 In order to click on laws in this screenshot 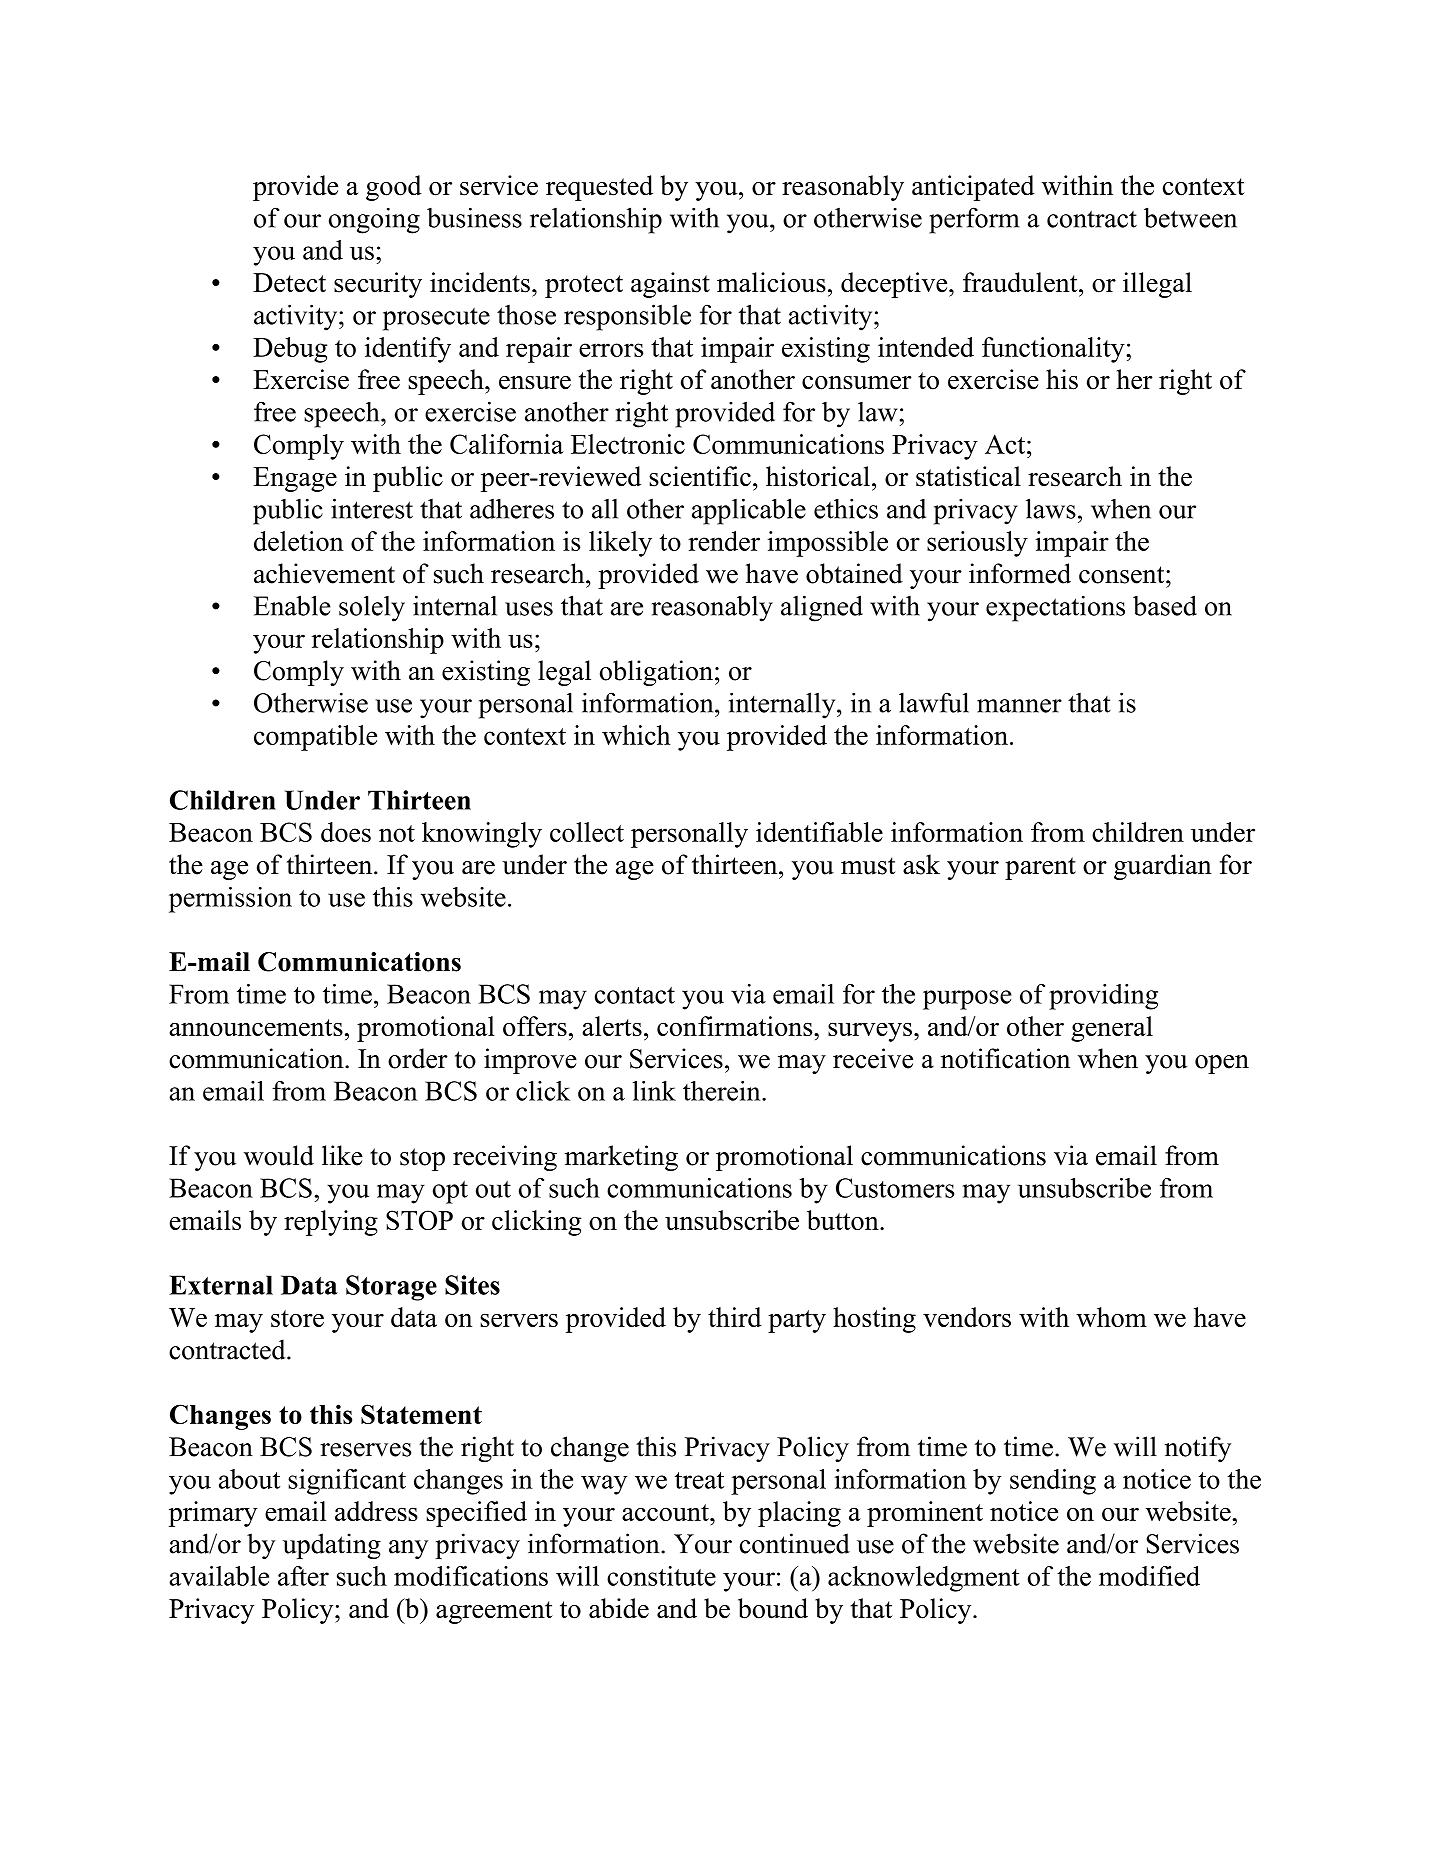, I will do `click(1051, 508)`.
